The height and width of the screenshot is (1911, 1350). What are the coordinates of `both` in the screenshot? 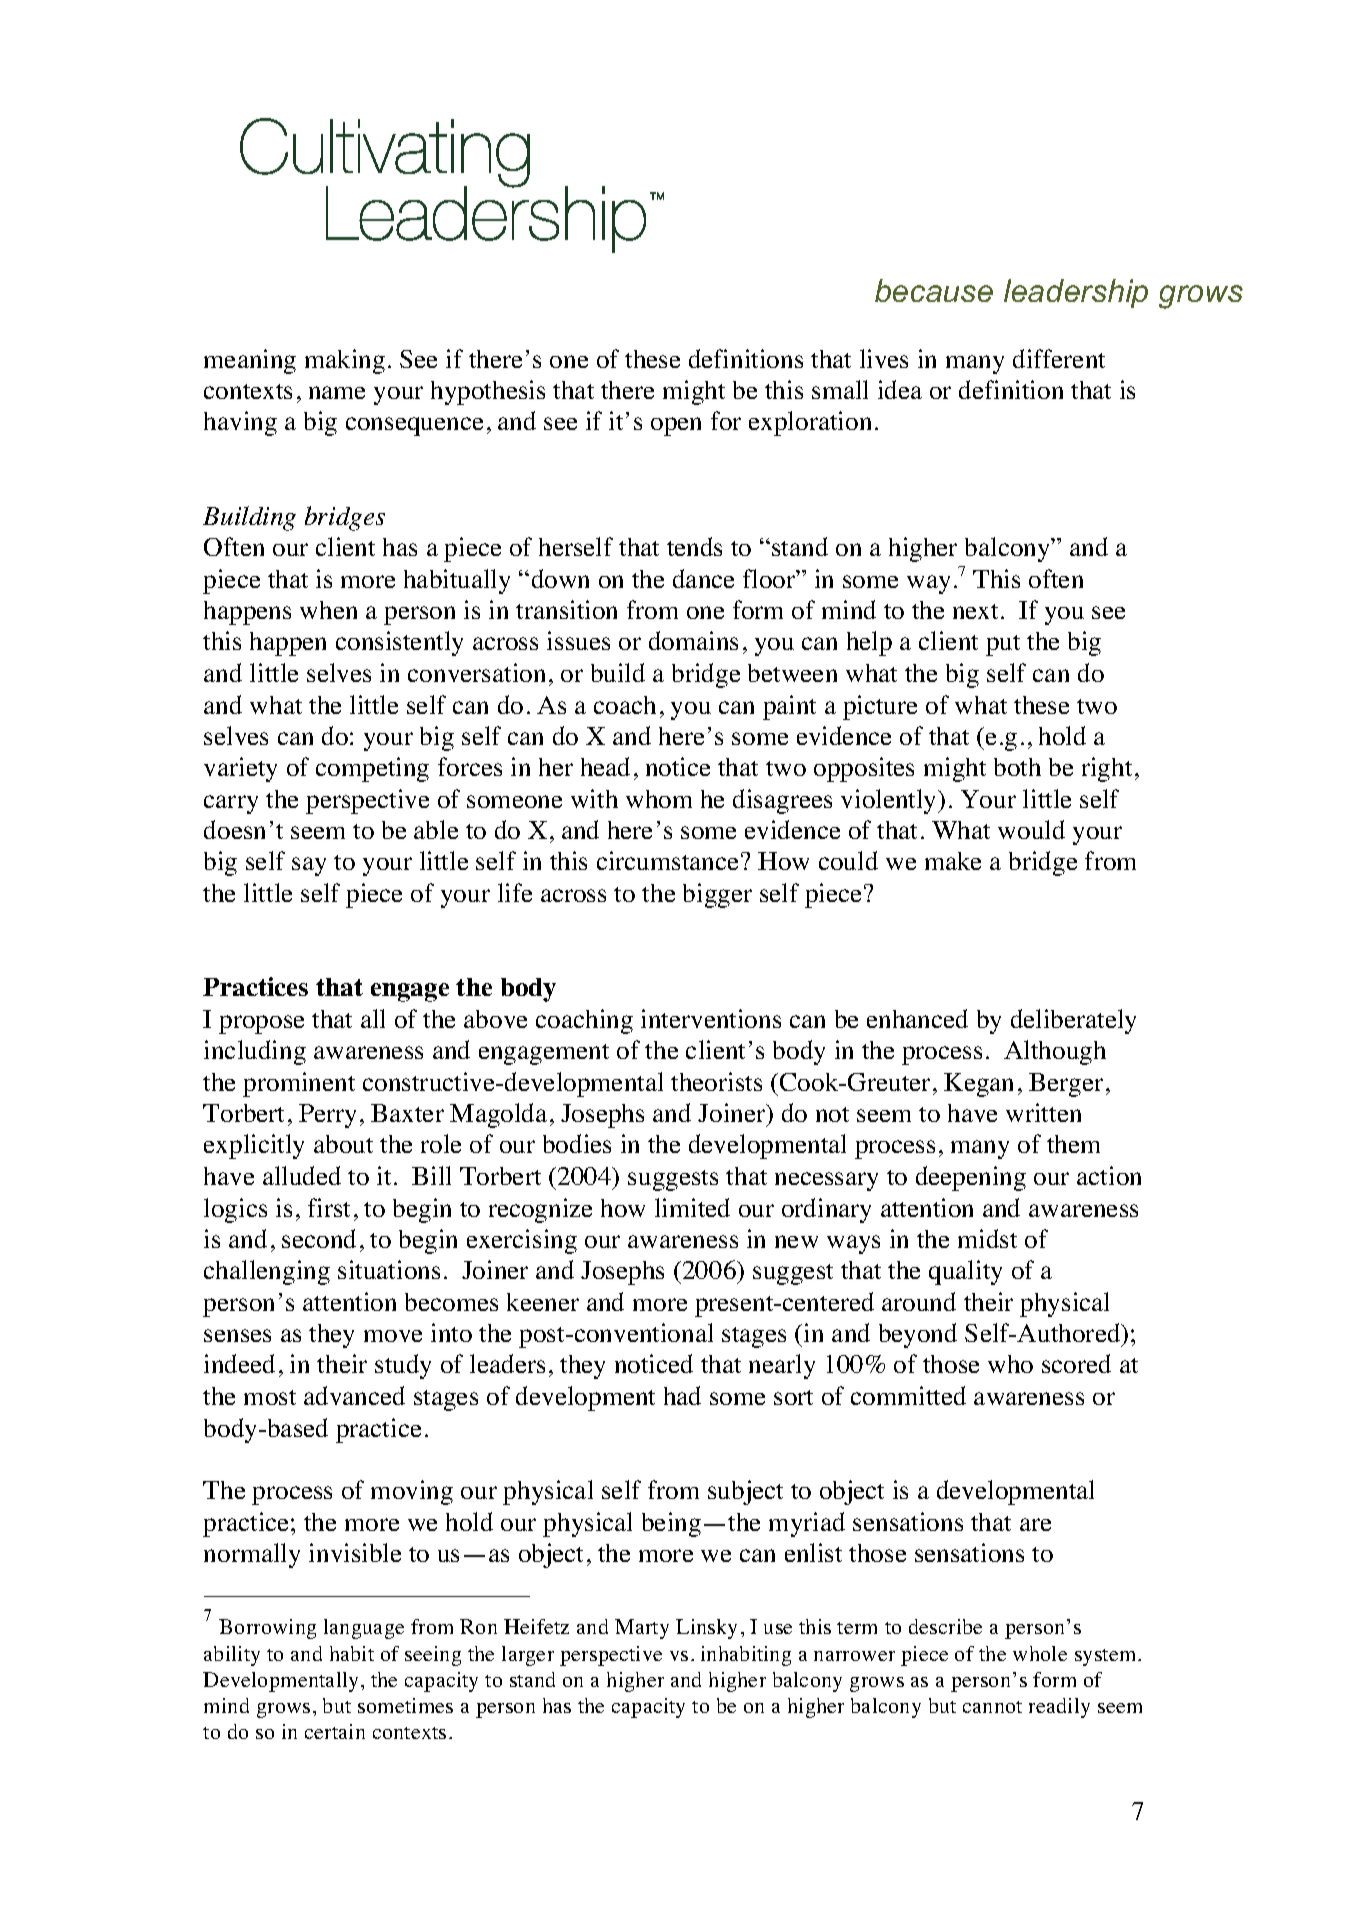 It's located at (1017, 767).
